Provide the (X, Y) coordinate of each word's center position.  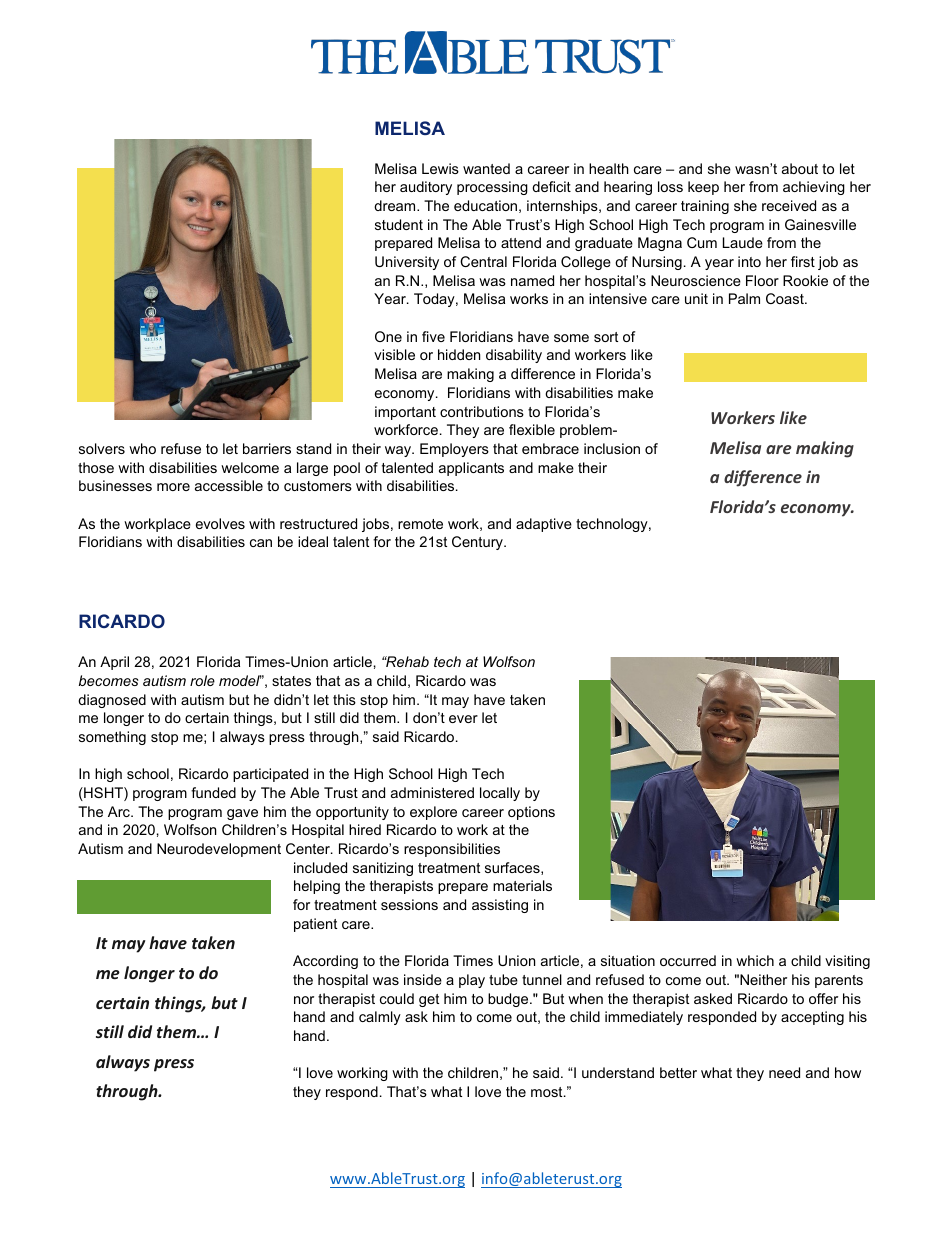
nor (304, 1000)
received (789, 205)
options (531, 813)
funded (213, 792)
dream (396, 205)
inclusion (612, 448)
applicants (471, 469)
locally (500, 794)
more (173, 487)
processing (492, 188)
